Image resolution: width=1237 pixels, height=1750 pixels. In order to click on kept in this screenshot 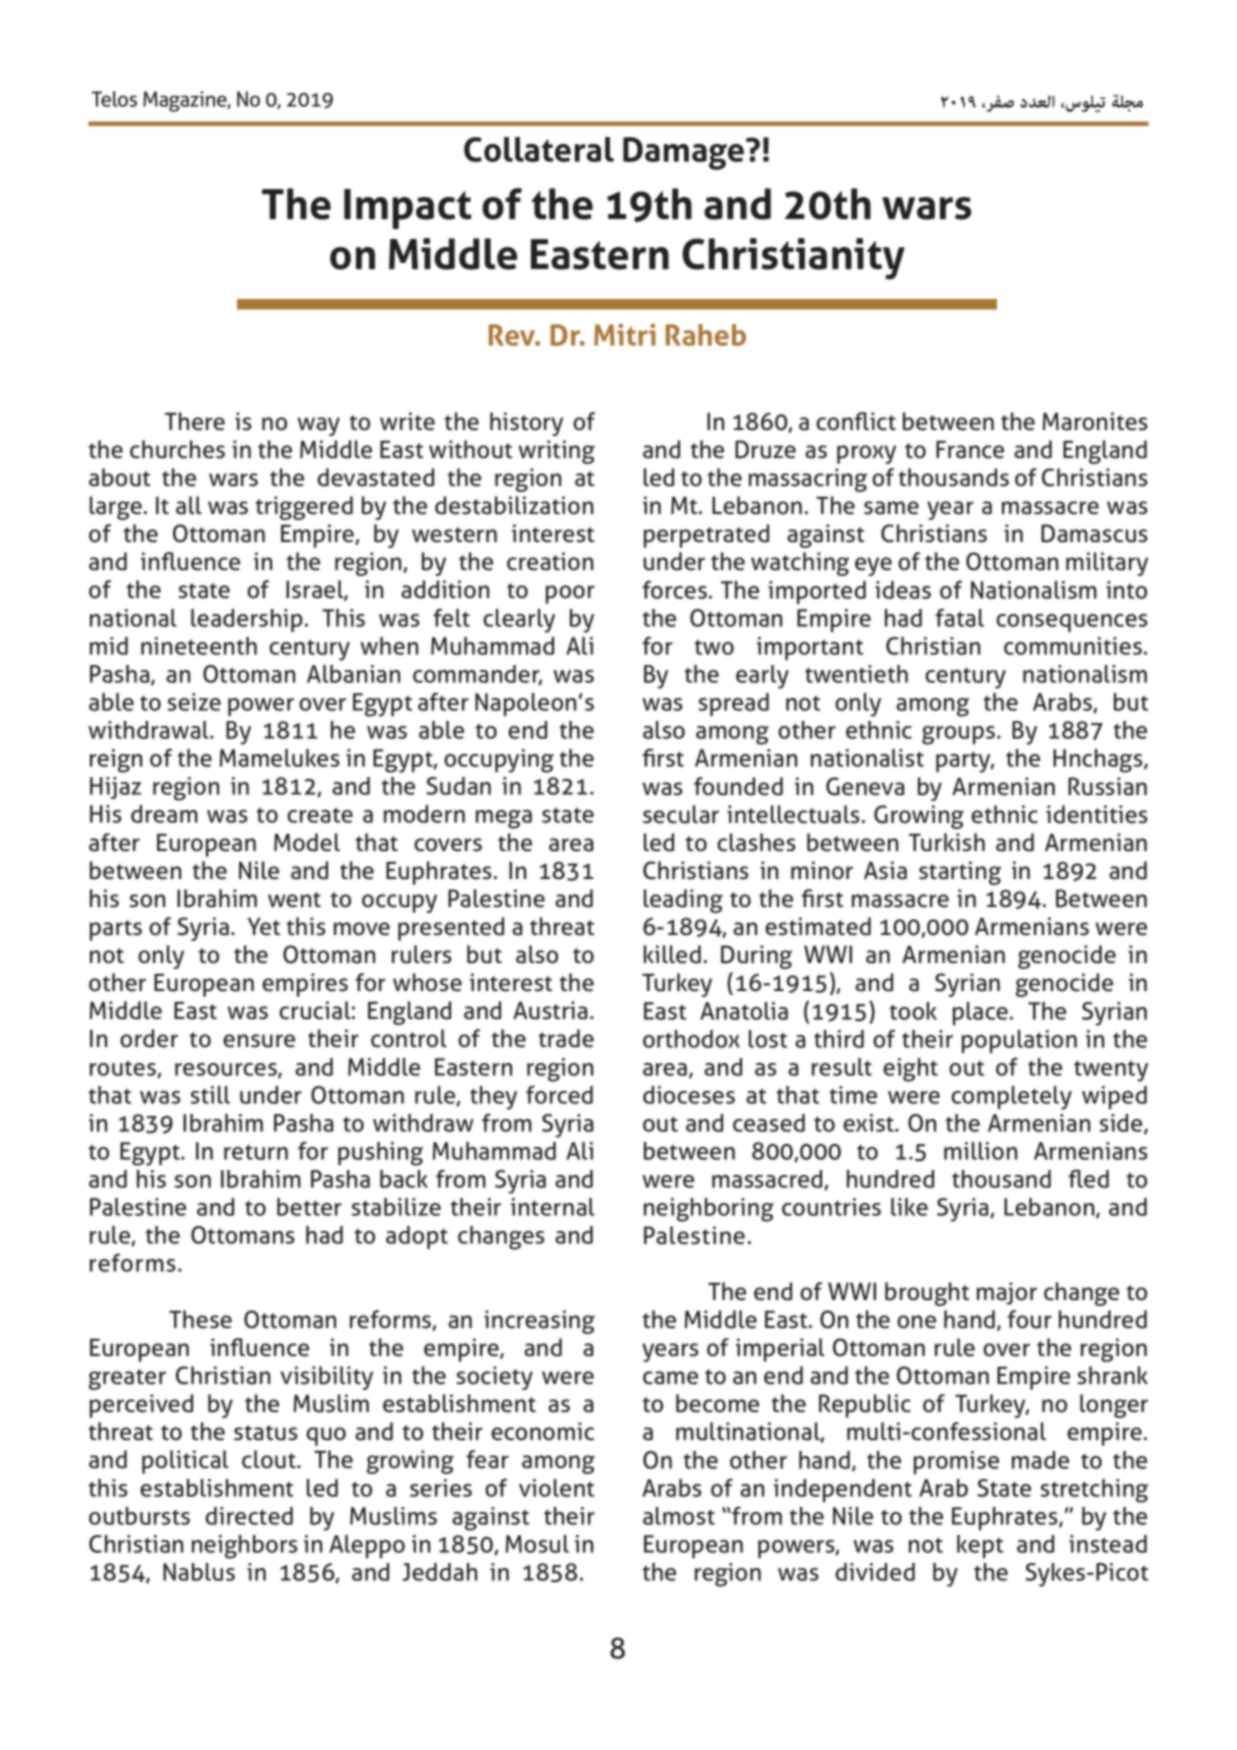, I will do `click(980, 1546)`.
